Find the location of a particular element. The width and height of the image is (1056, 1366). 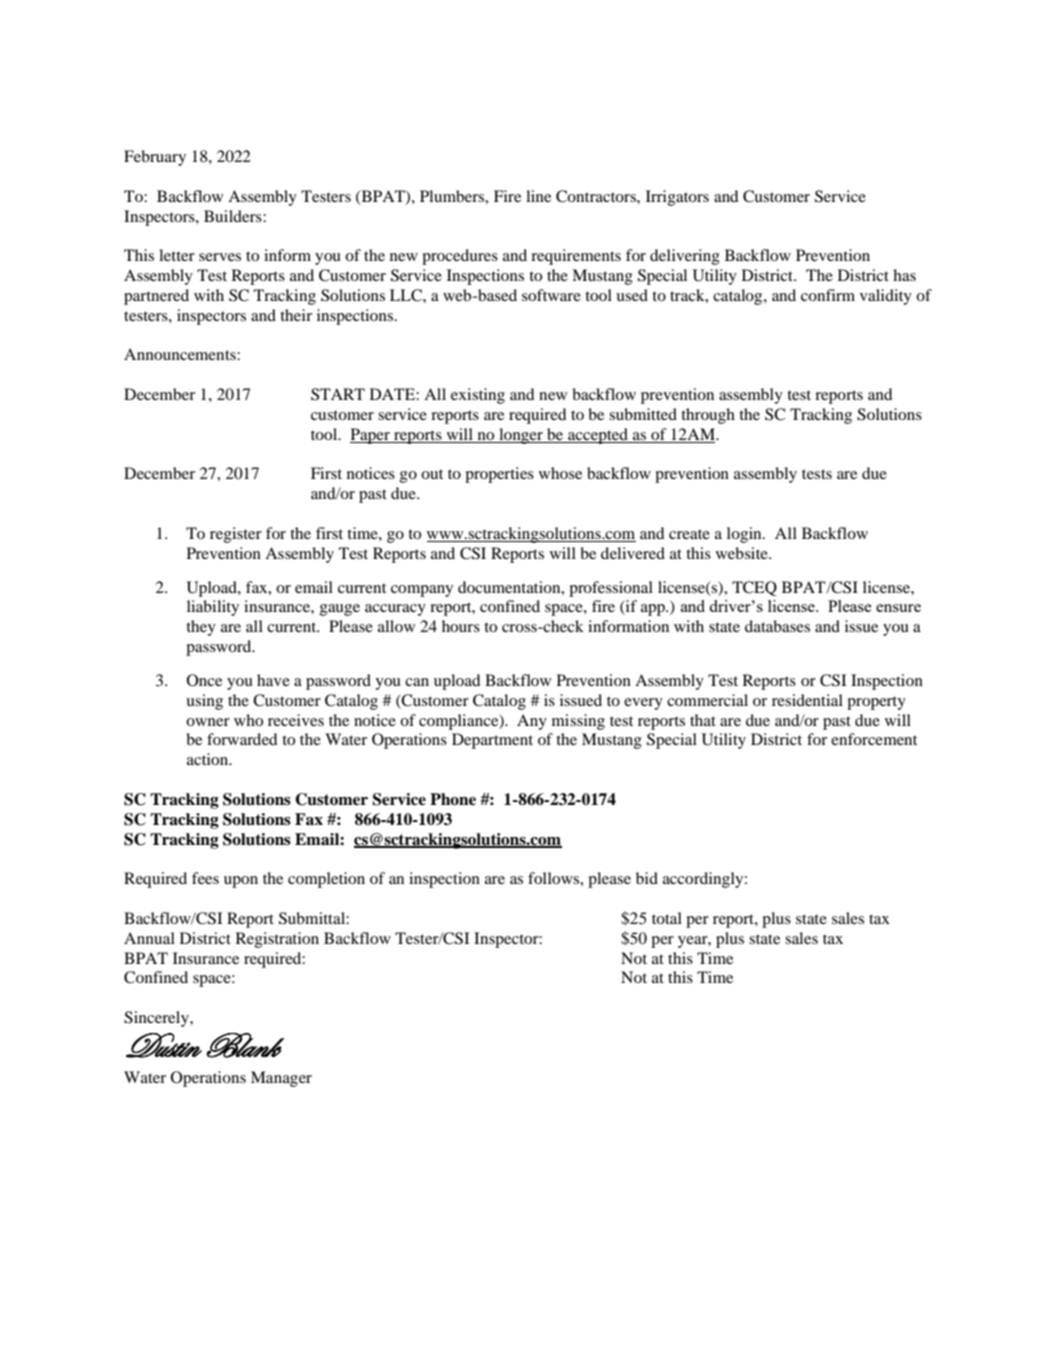

enforcement is located at coordinates (874, 739).
